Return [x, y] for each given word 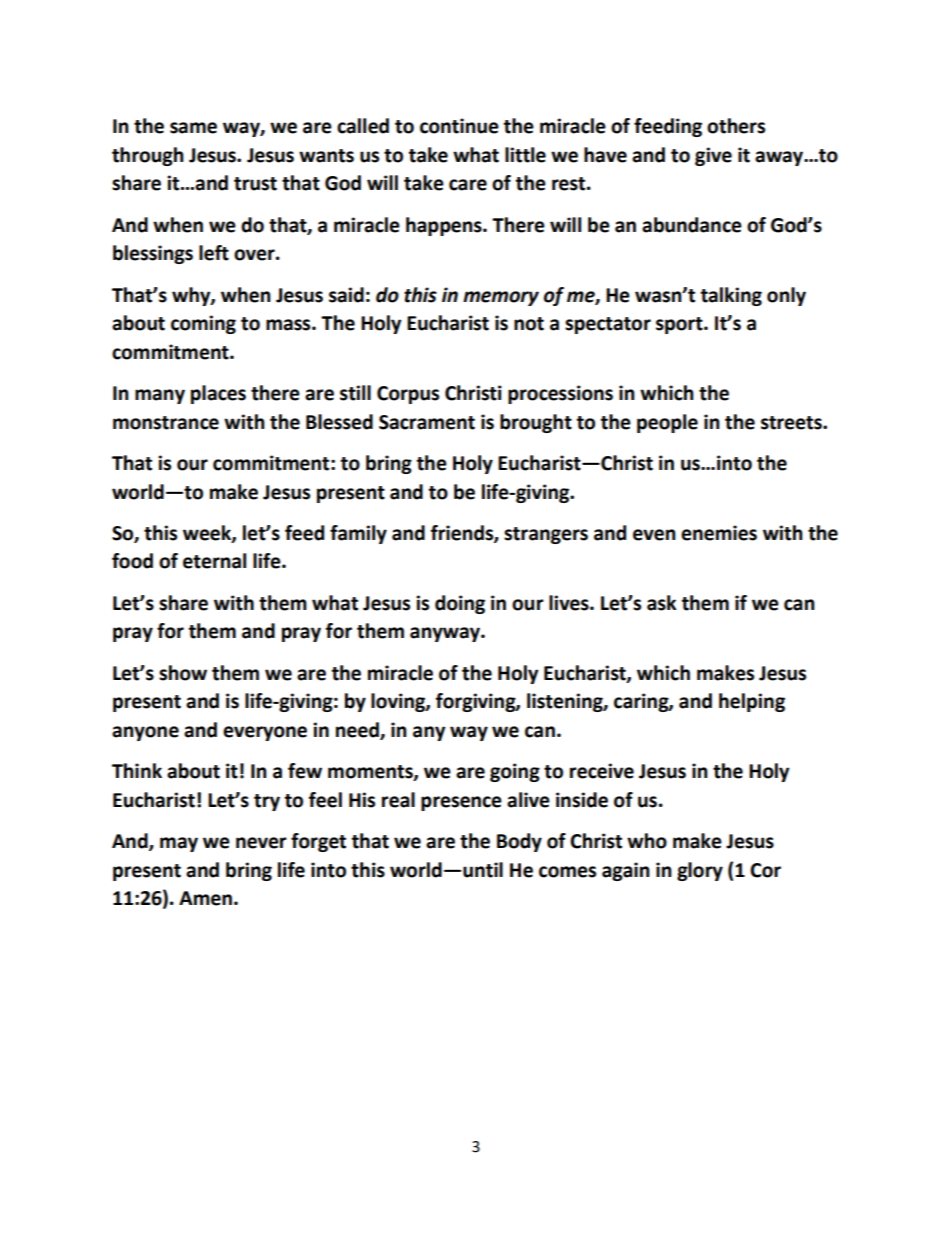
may [179, 844]
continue [459, 126]
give [713, 156]
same [193, 128]
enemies [719, 533]
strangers [546, 535]
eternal [214, 561]
